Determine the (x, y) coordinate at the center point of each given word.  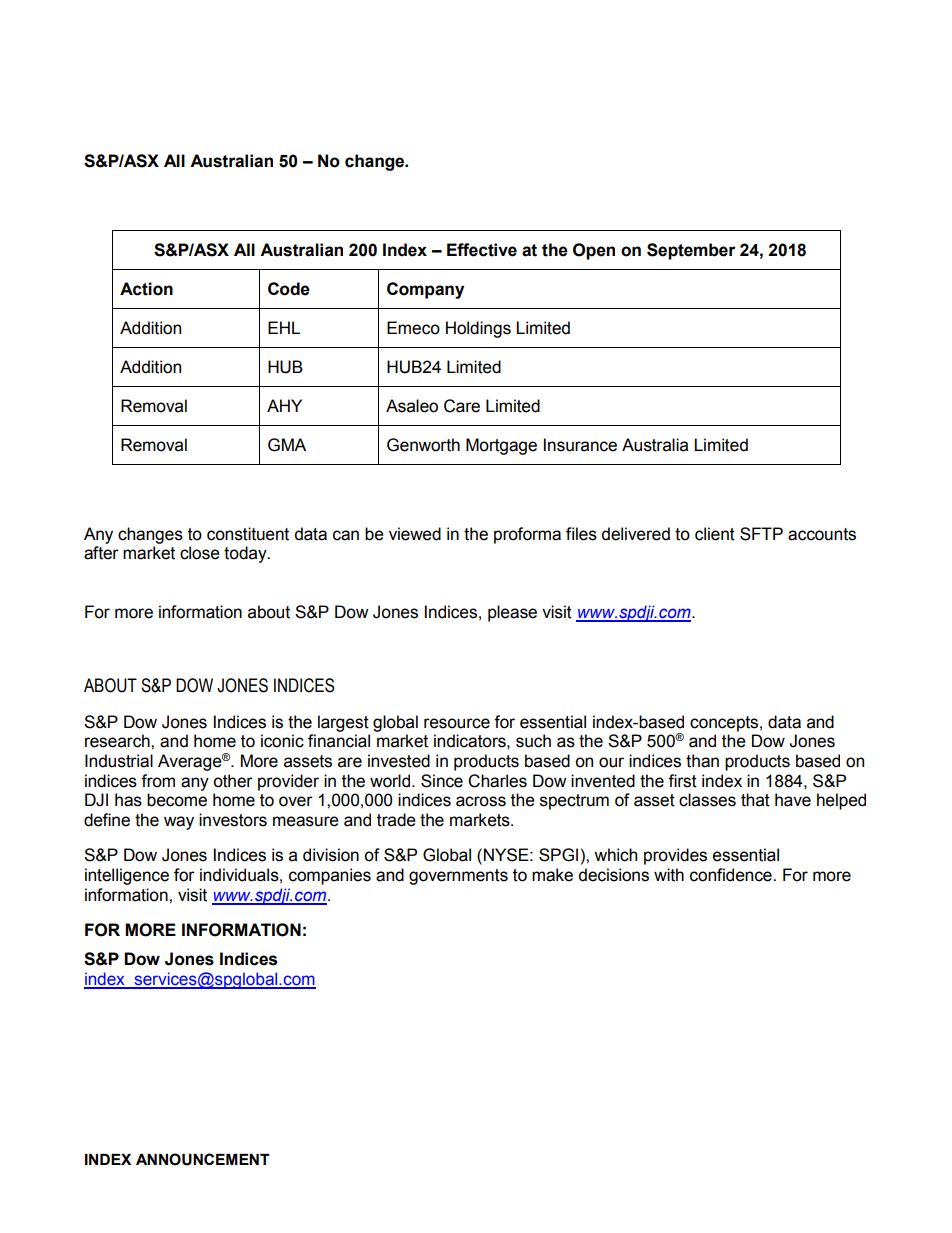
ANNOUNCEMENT (203, 1159)
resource (457, 723)
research (118, 741)
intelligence (127, 876)
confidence (732, 875)
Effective (482, 250)
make (552, 875)
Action (146, 289)
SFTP (761, 534)
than (702, 761)
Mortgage (501, 446)
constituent (248, 534)
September (691, 251)
